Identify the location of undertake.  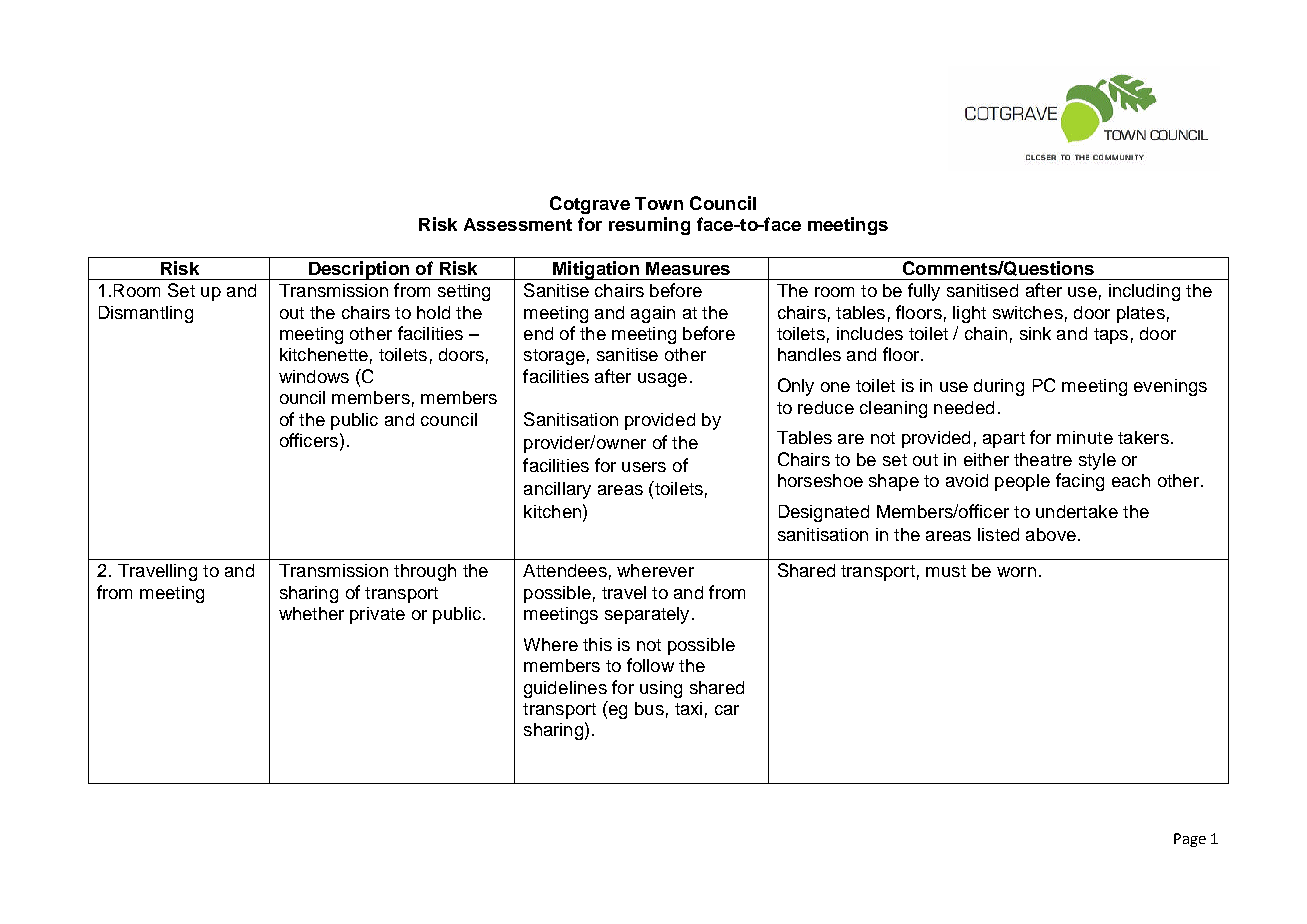
(1077, 511).
